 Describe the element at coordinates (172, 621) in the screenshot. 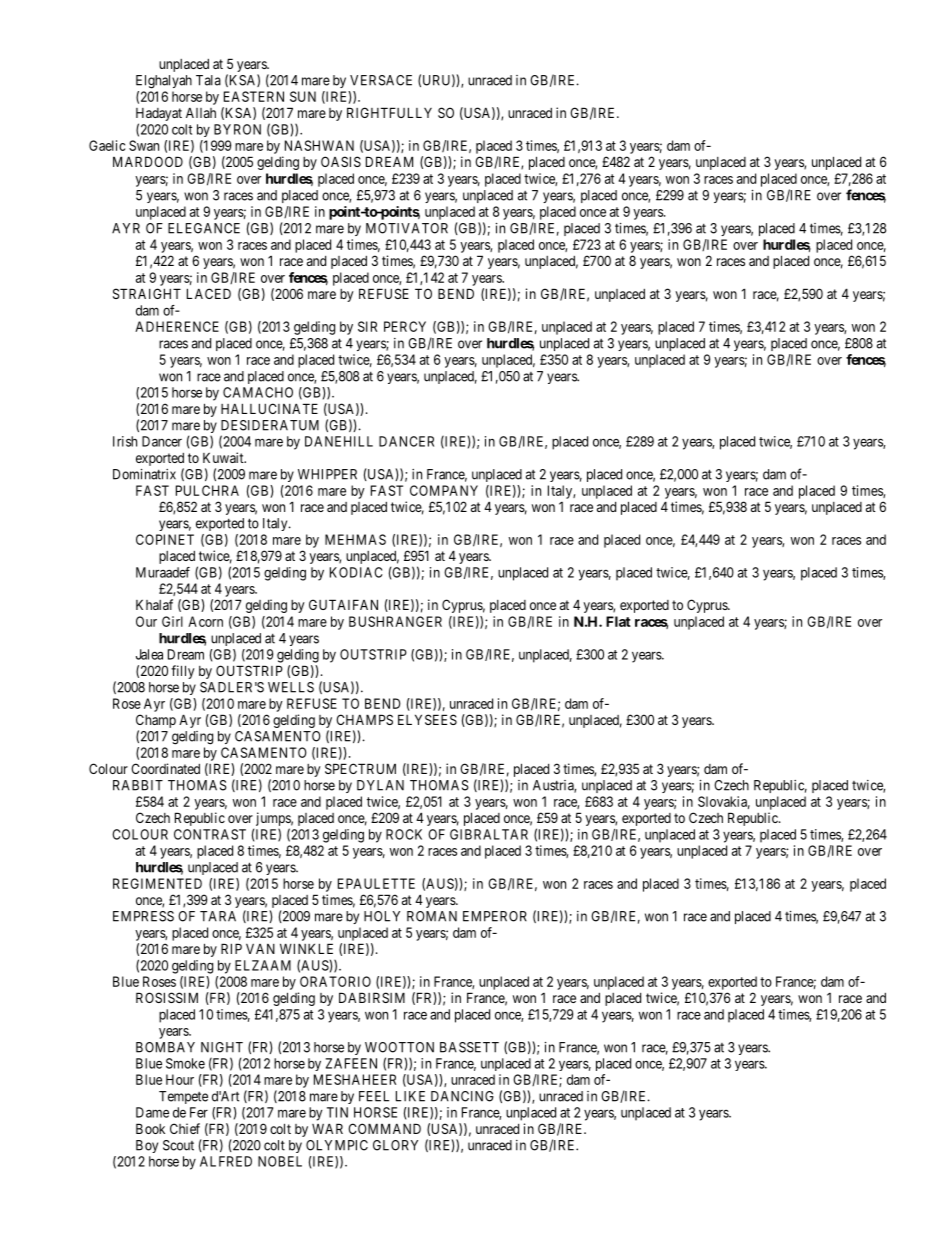

I see `Girl` at that location.
